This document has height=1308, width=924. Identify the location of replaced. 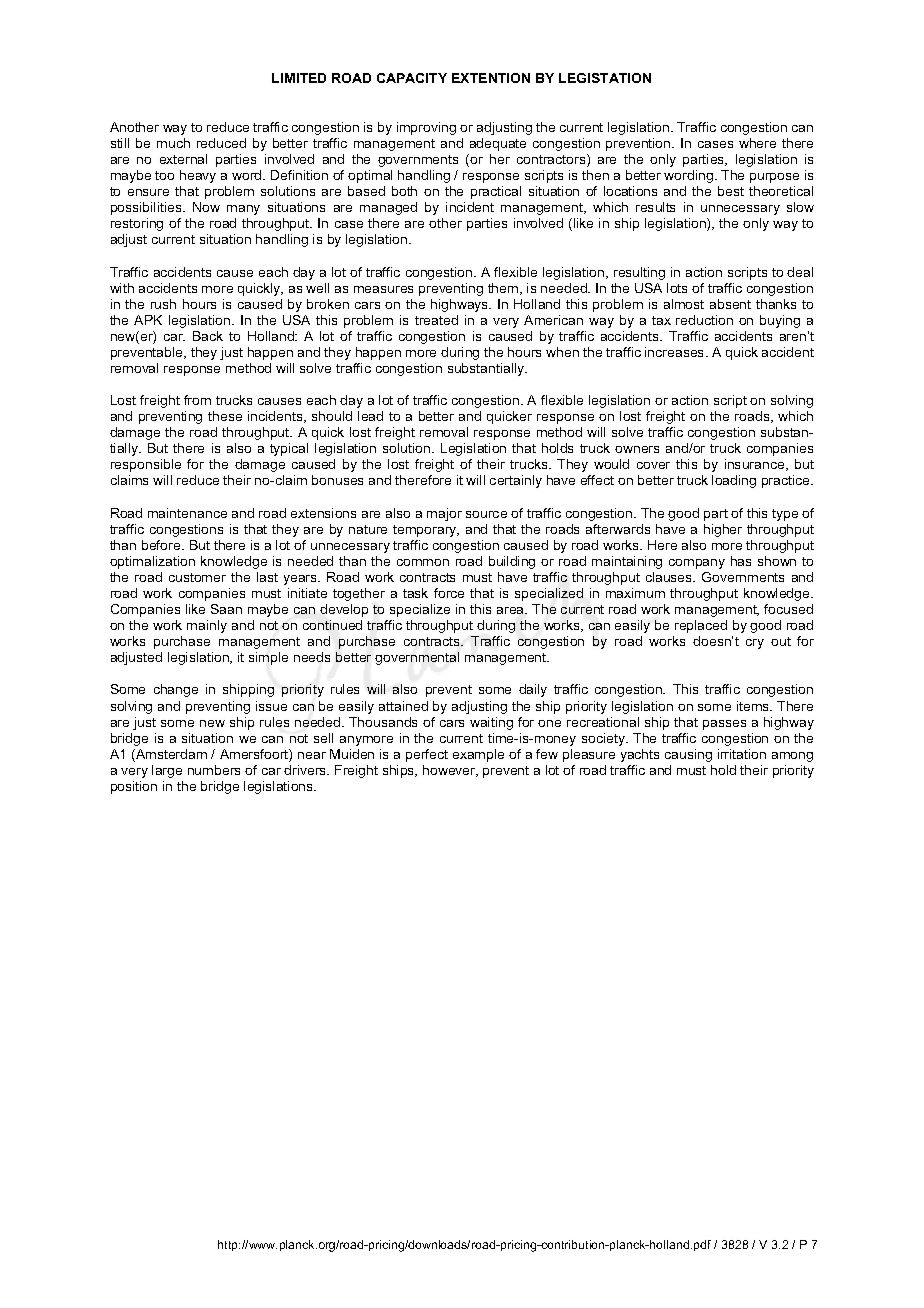
(701, 626).
